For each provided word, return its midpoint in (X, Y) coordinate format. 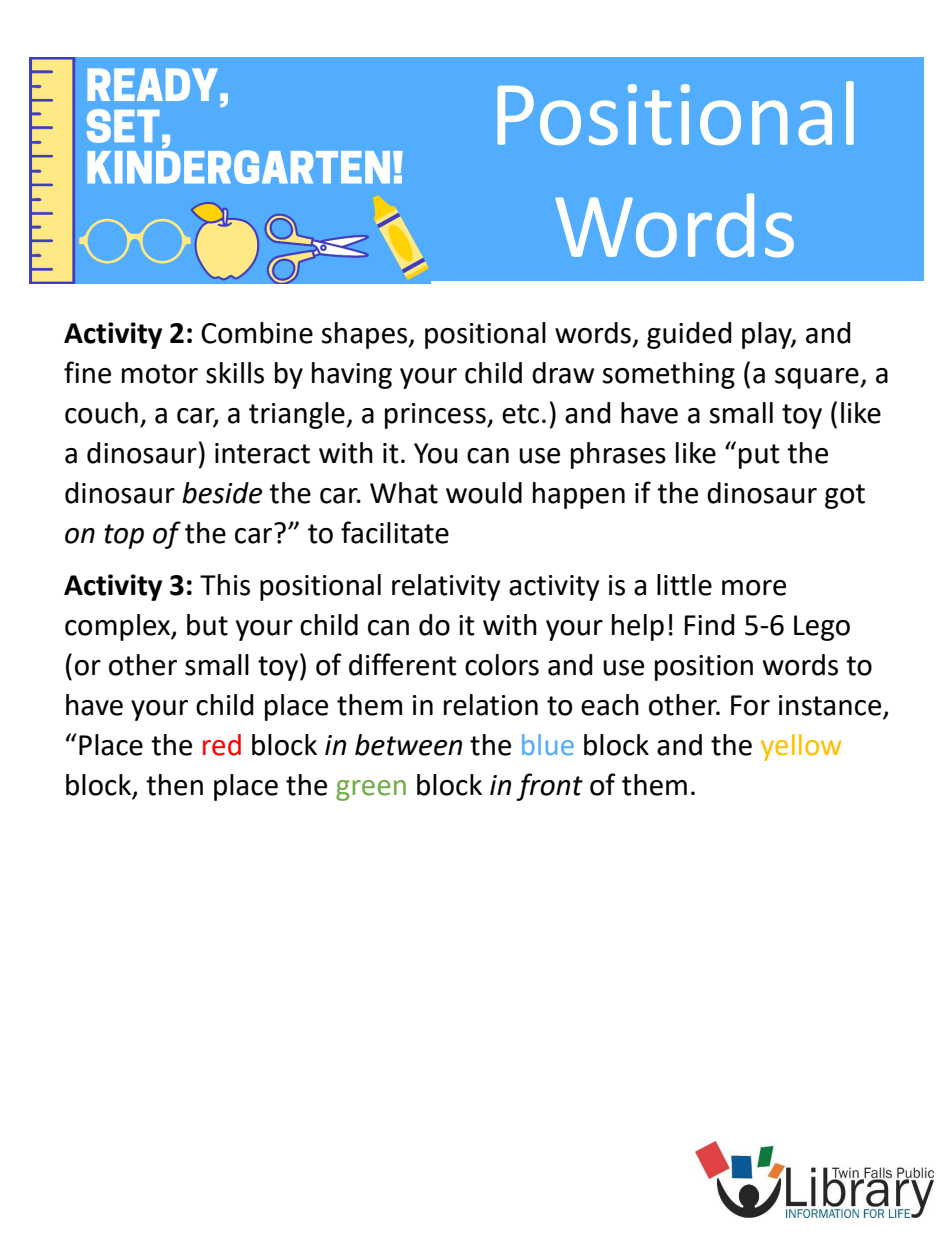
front (549, 787)
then (174, 785)
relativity (446, 587)
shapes (366, 335)
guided (689, 335)
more (754, 588)
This (225, 585)
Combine (257, 333)
